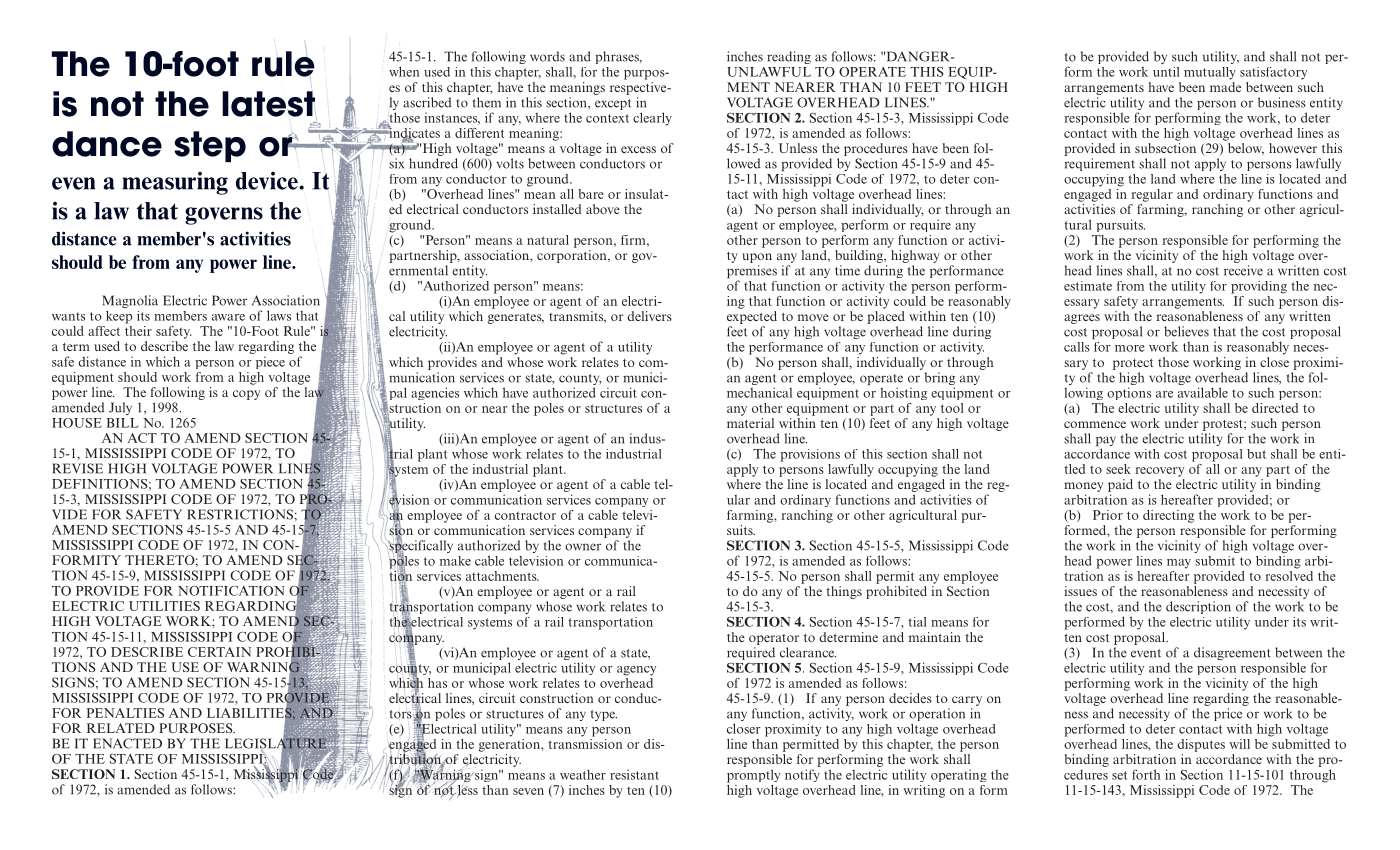 The image size is (1400, 850). What do you see at coordinates (750, 423) in the screenshot?
I see `material` at bounding box center [750, 423].
